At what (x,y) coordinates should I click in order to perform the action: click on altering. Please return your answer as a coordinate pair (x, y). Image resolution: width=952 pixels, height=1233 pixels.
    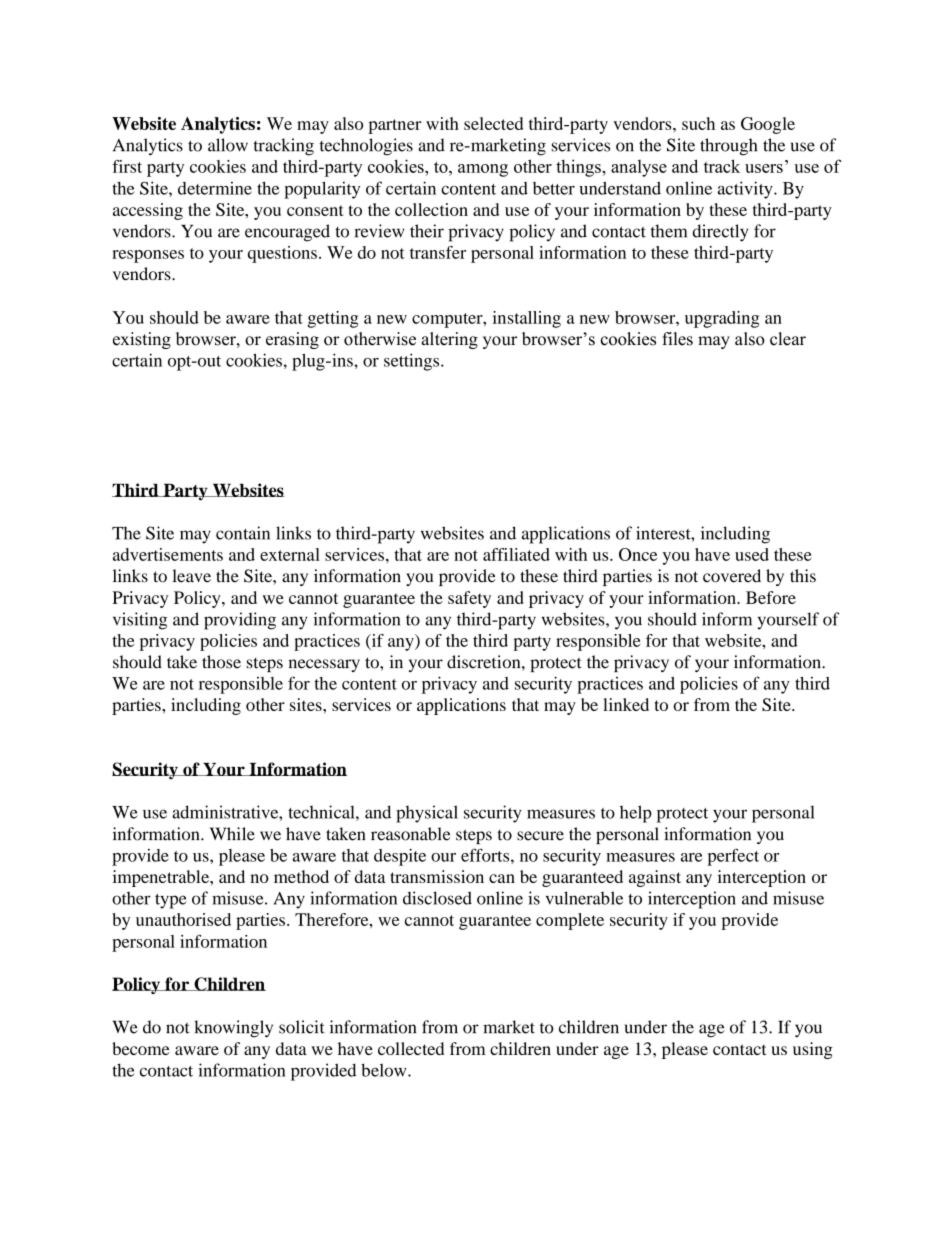
    Looking at the image, I should click on (449, 340).
